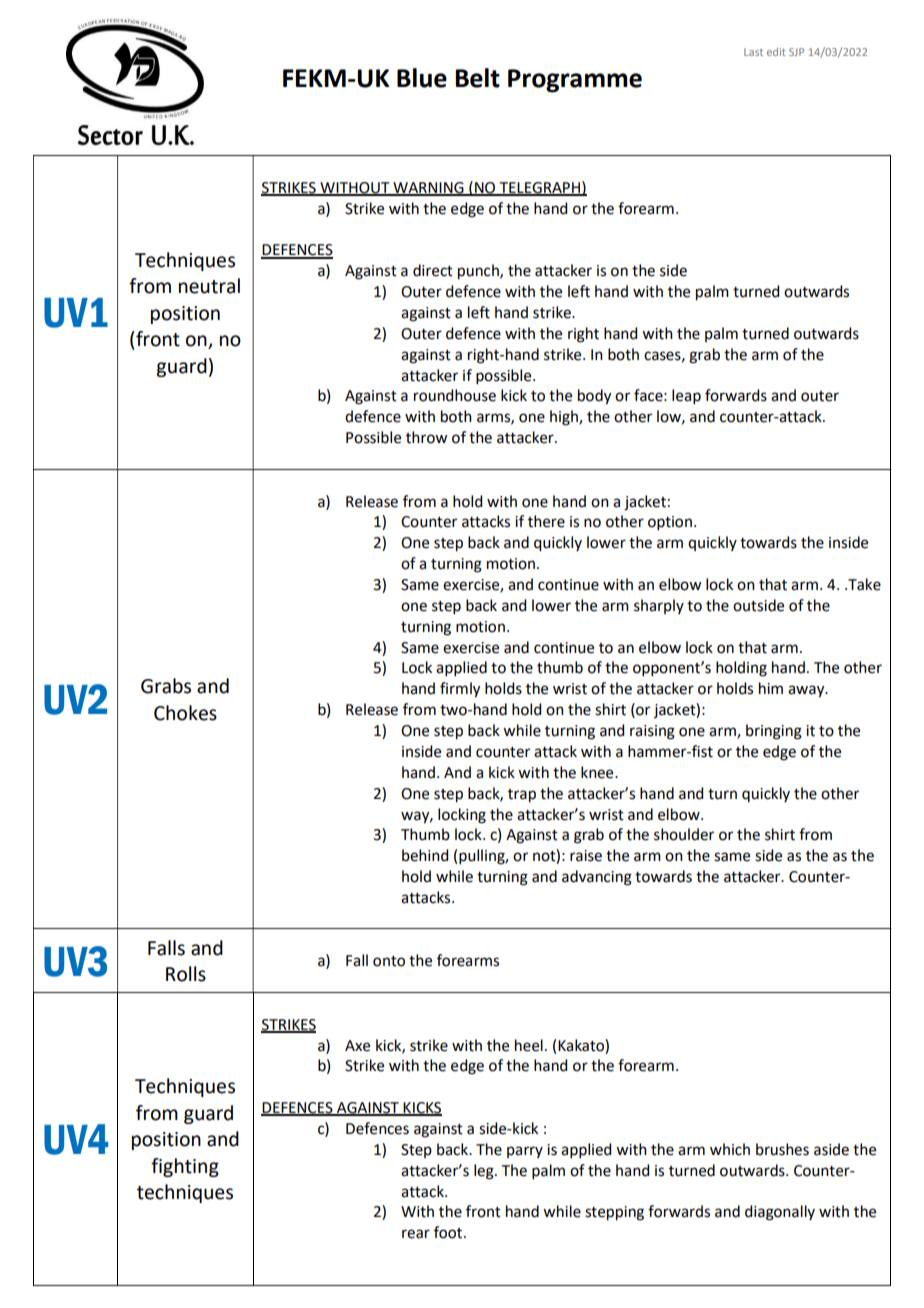 Image resolution: width=924 pixels, height=1308 pixels. Describe the element at coordinates (771, 688) in the screenshot. I see `him` at that location.
